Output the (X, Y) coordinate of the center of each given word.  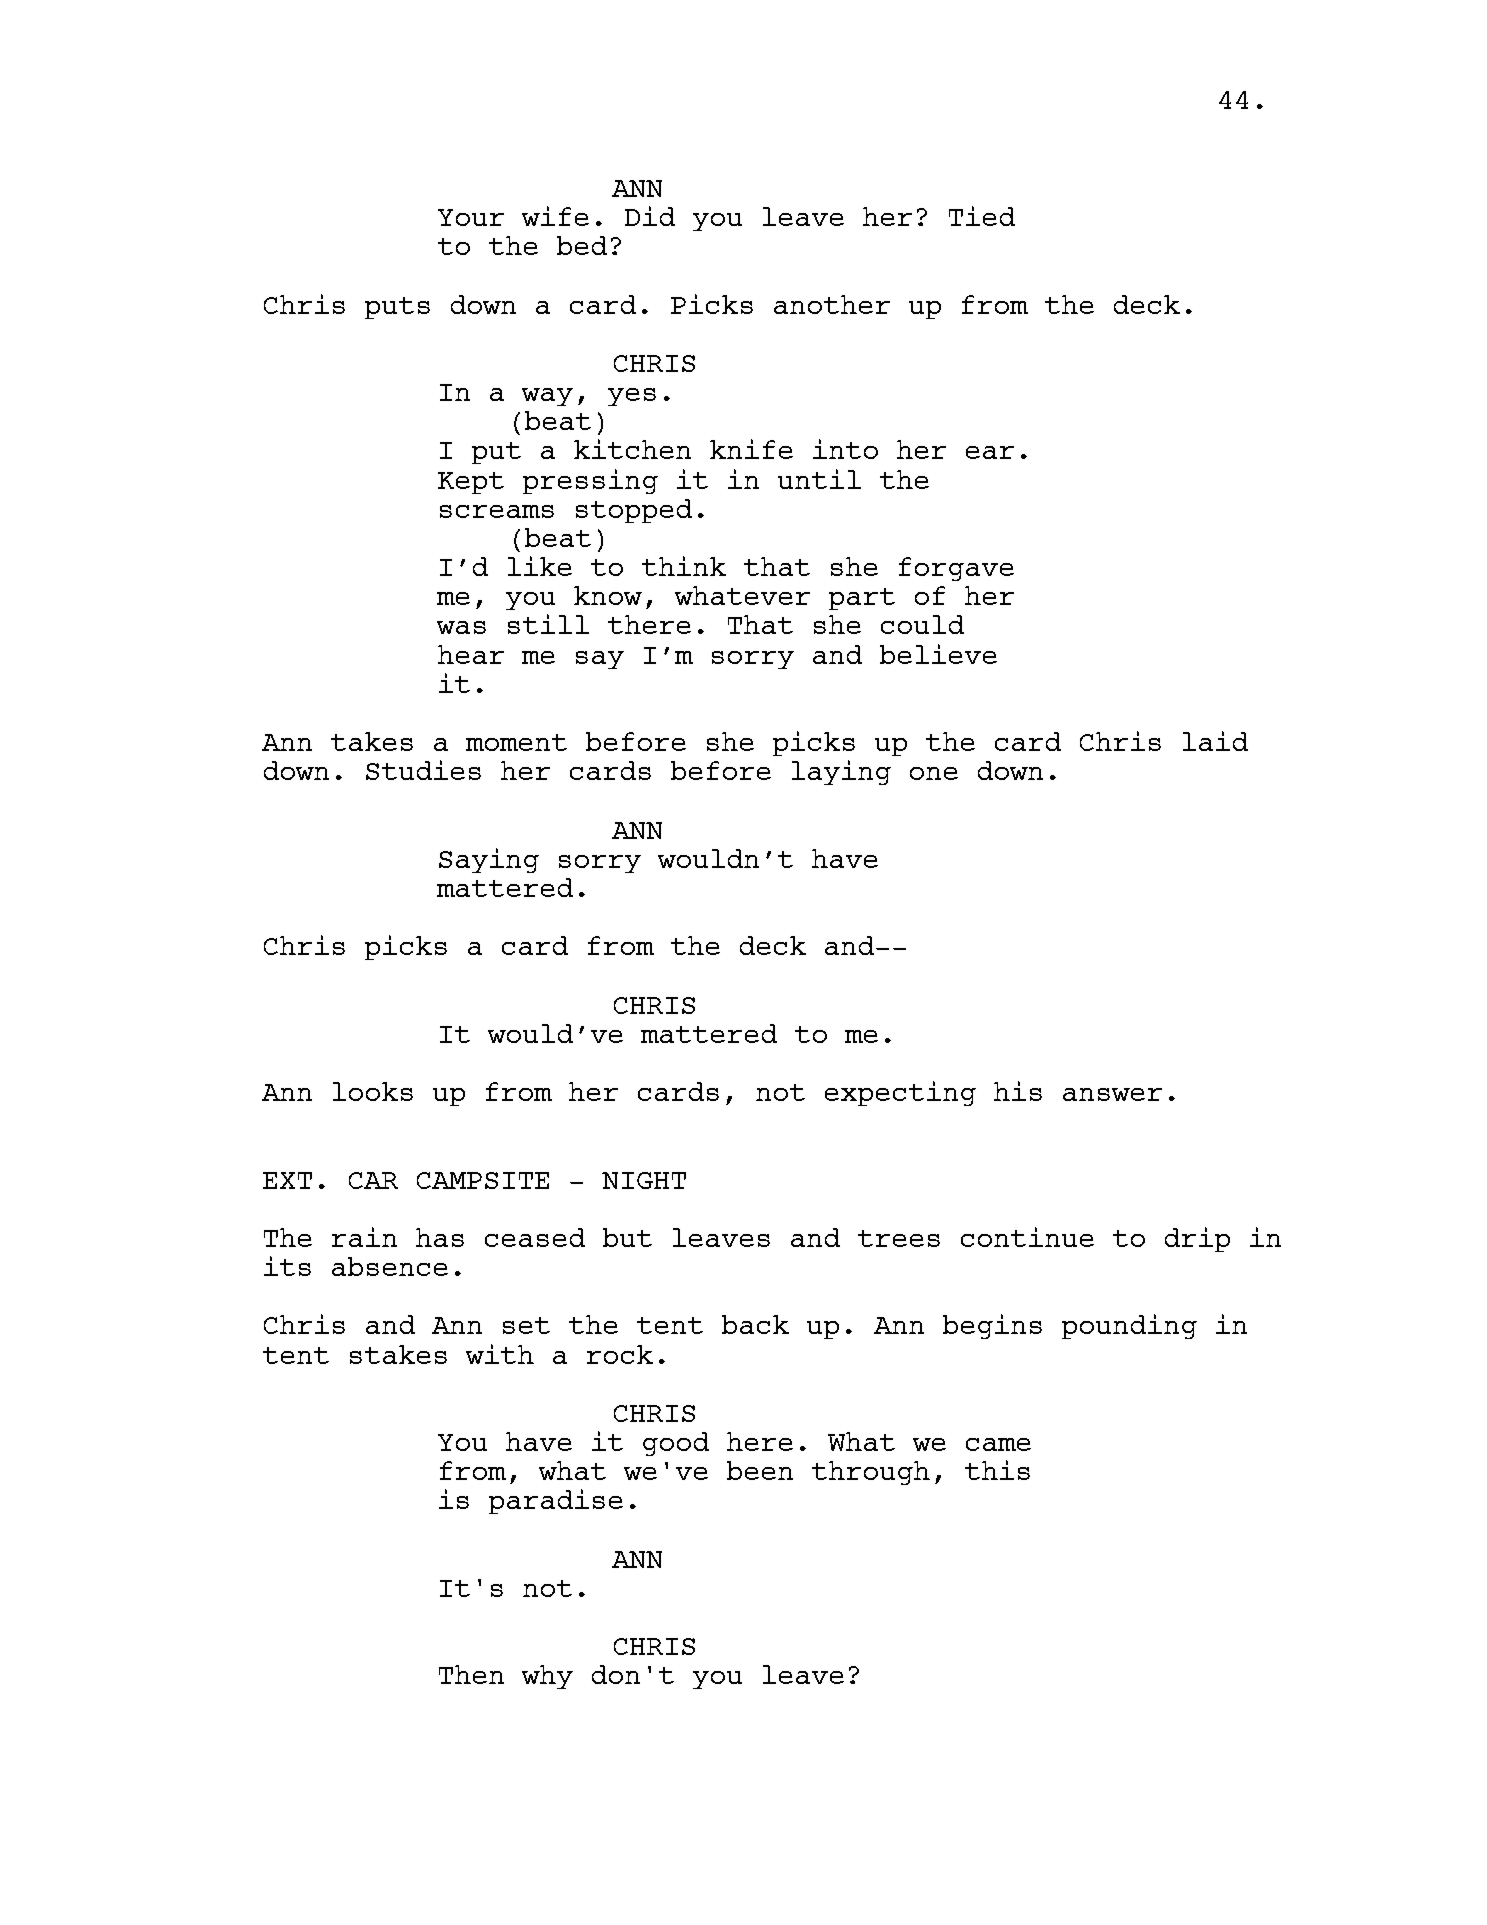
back (755, 1324)
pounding (1129, 1326)
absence (390, 1266)
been (760, 1470)
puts (397, 308)
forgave (956, 569)
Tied (982, 216)
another (832, 304)
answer (1112, 1094)
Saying (489, 860)
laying (841, 772)
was (461, 627)
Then (471, 1674)
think (684, 566)
